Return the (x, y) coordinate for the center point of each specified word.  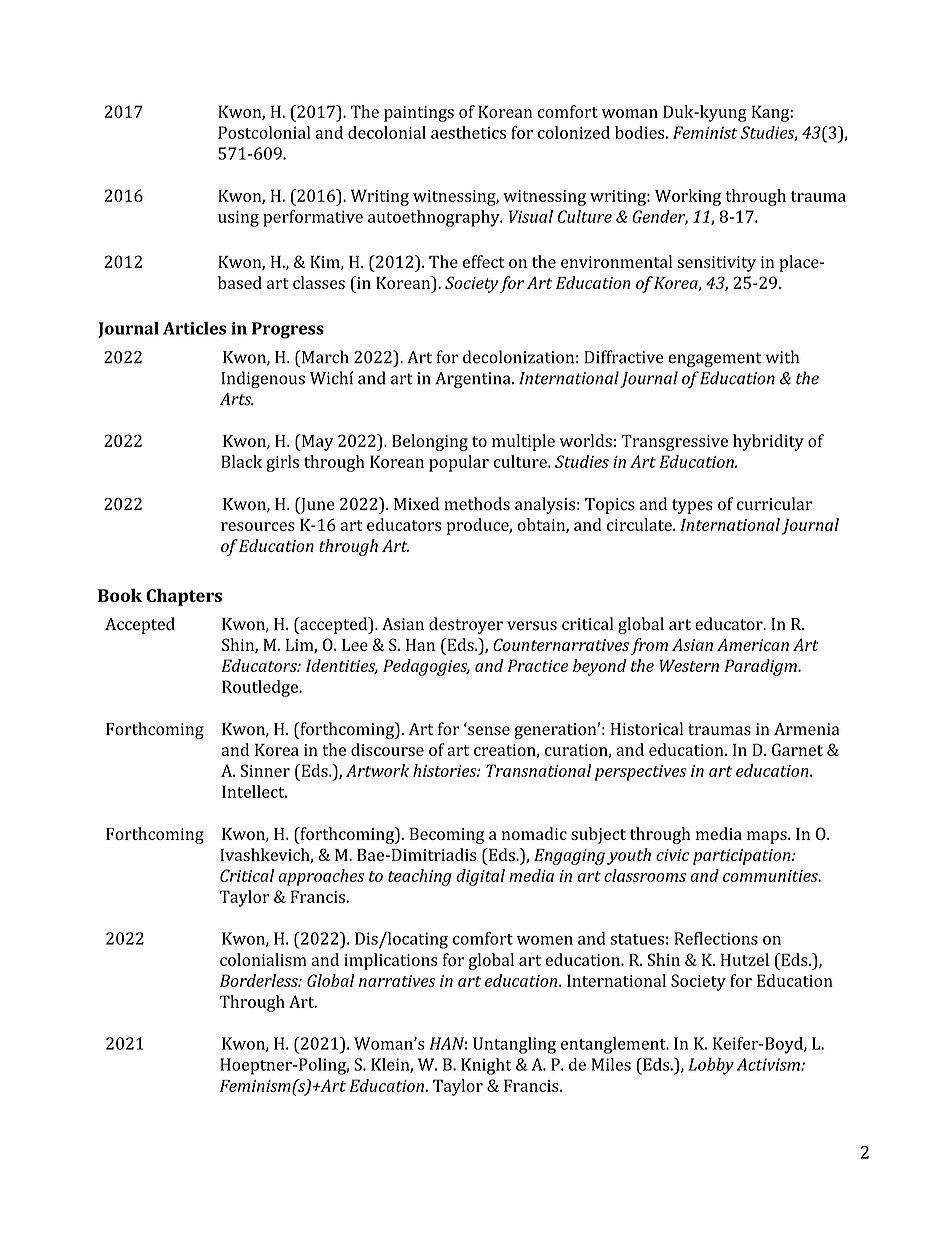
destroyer (466, 625)
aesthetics (468, 132)
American (753, 644)
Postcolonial (264, 132)
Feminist (705, 132)
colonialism (263, 959)
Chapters (184, 597)
